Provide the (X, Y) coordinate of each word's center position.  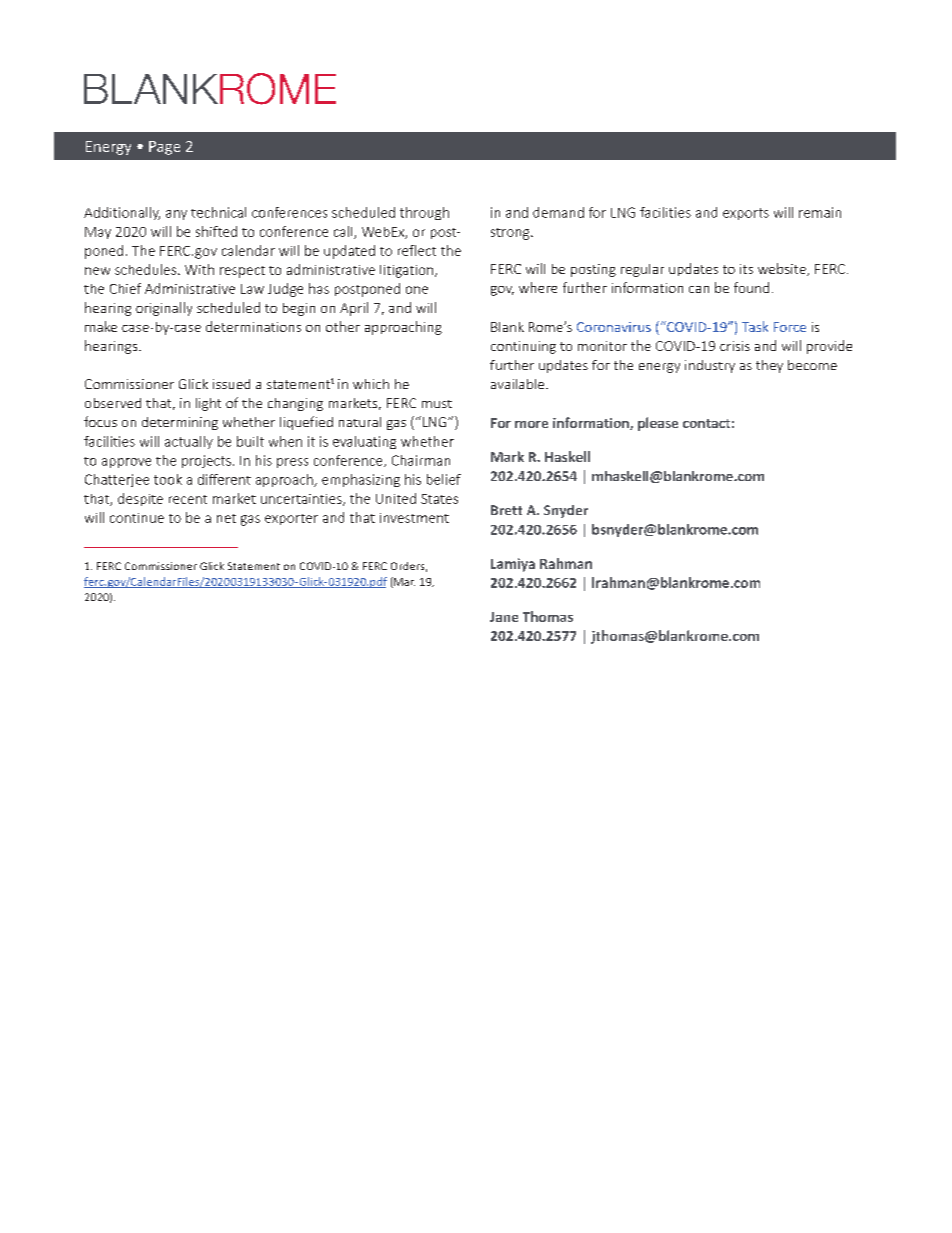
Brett (506, 510)
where (538, 287)
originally (164, 309)
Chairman (421, 460)
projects (206, 461)
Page (164, 148)
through (424, 213)
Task (755, 326)
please (658, 424)
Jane (504, 617)
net (226, 518)
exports (746, 214)
